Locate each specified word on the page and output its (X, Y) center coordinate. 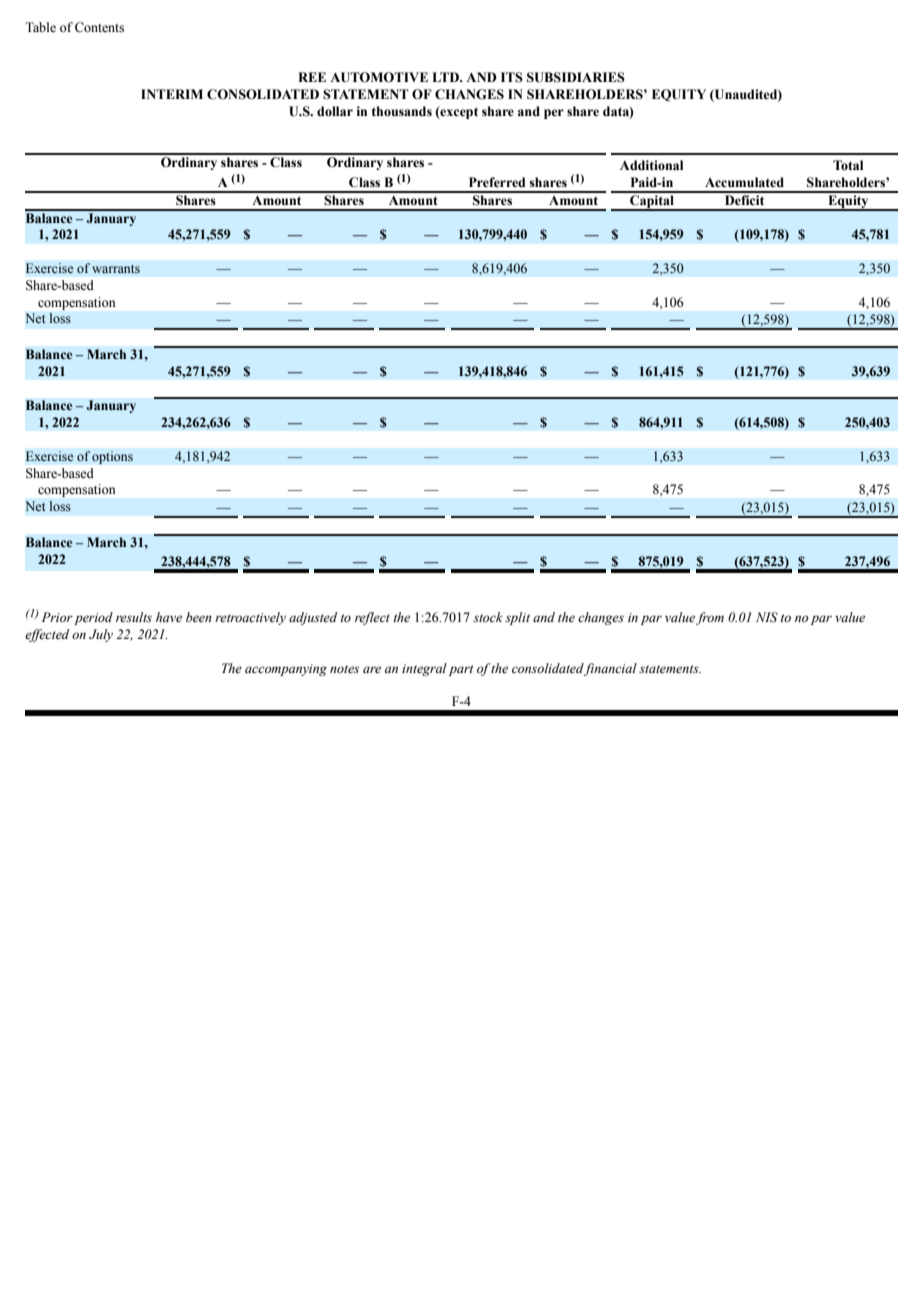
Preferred (497, 182)
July (101, 635)
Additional (651, 165)
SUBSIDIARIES (576, 77)
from (710, 618)
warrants (116, 269)
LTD (447, 77)
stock (487, 617)
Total (848, 165)
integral (424, 669)
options (112, 457)
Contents (99, 27)
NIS (767, 617)
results (134, 617)
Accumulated (744, 182)
